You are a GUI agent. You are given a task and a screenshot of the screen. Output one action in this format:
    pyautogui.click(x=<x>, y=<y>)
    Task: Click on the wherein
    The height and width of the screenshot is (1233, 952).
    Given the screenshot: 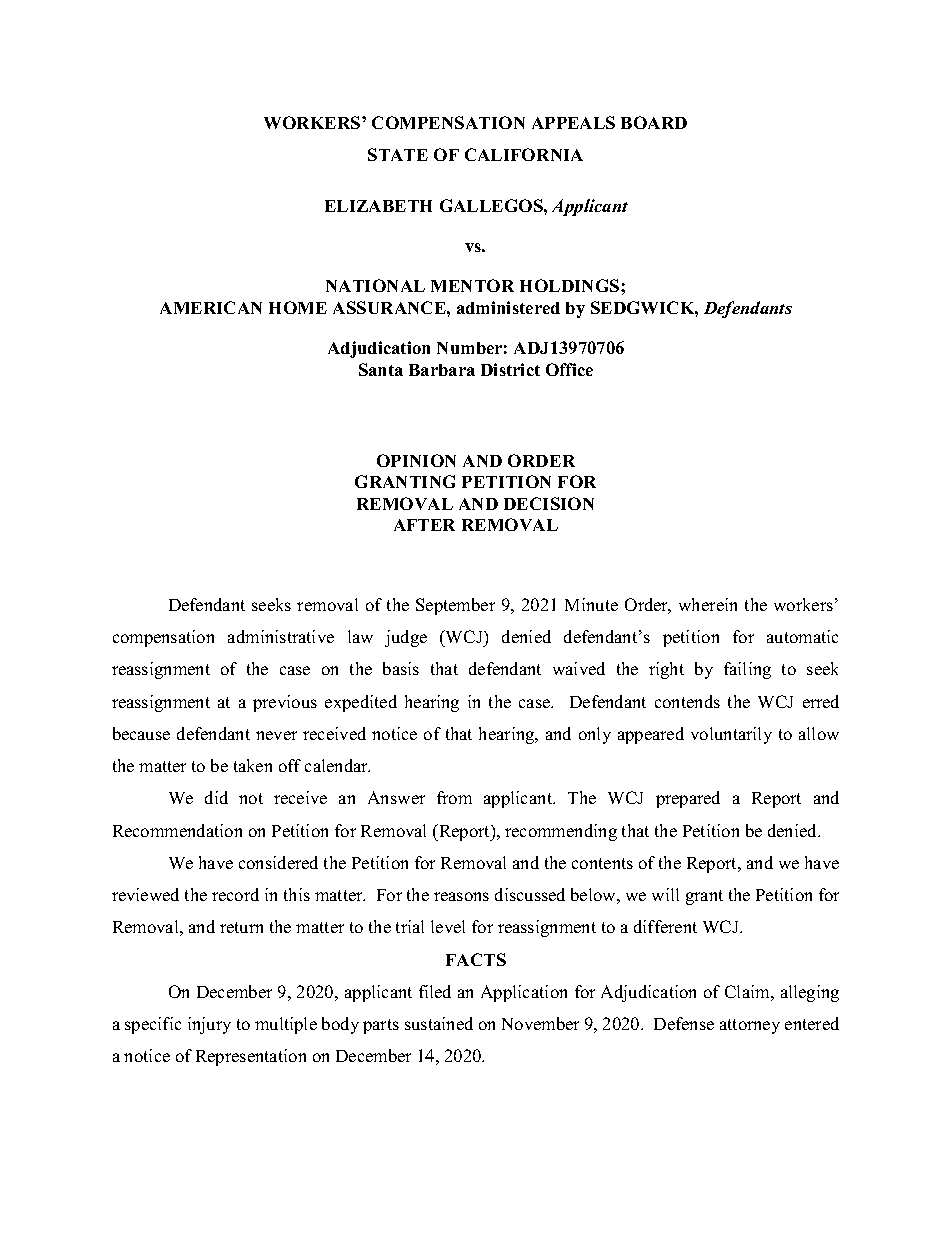 What is the action you would take?
    pyautogui.click(x=708, y=604)
